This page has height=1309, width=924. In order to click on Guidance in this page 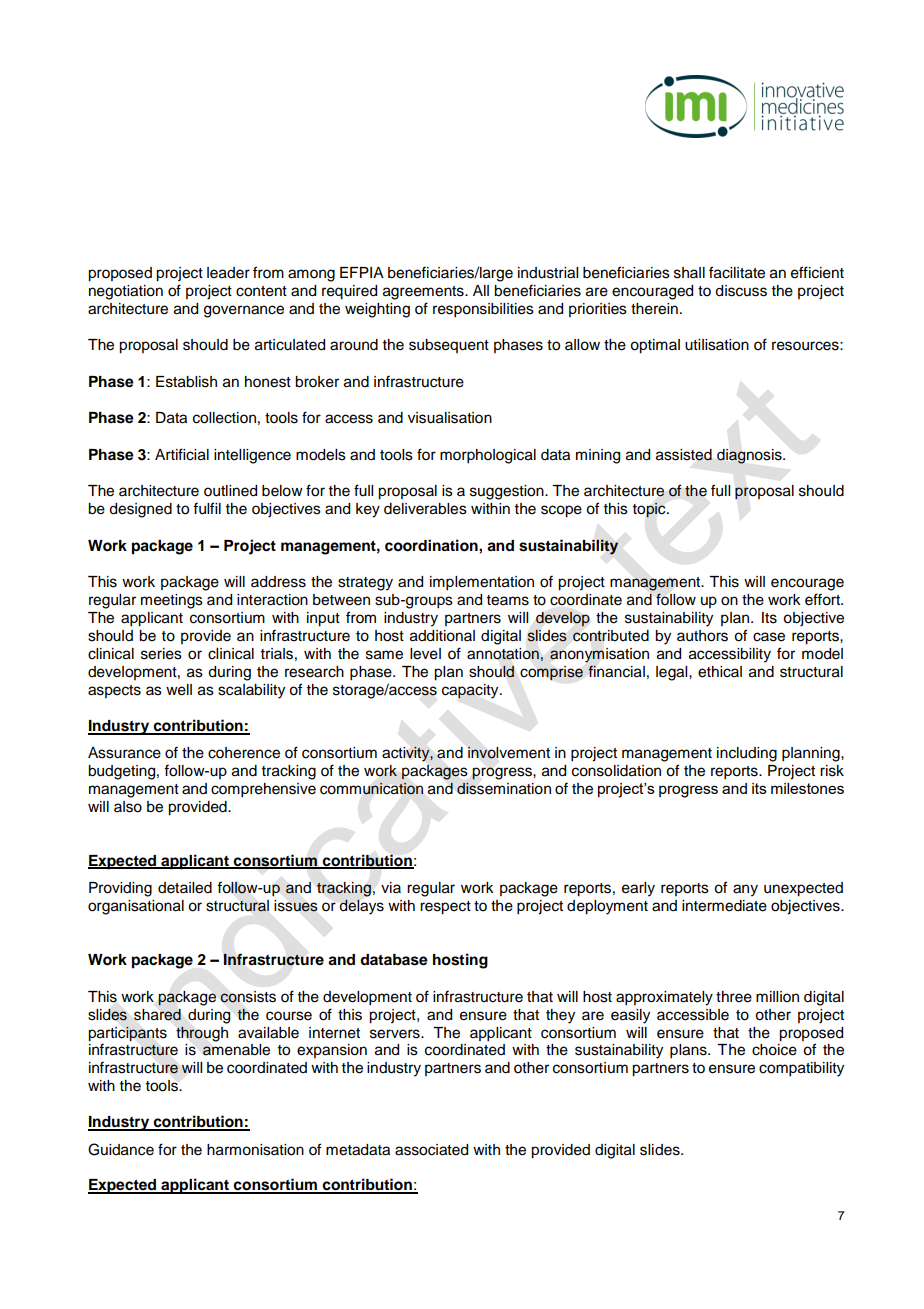, I will do `click(121, 1149)`.
